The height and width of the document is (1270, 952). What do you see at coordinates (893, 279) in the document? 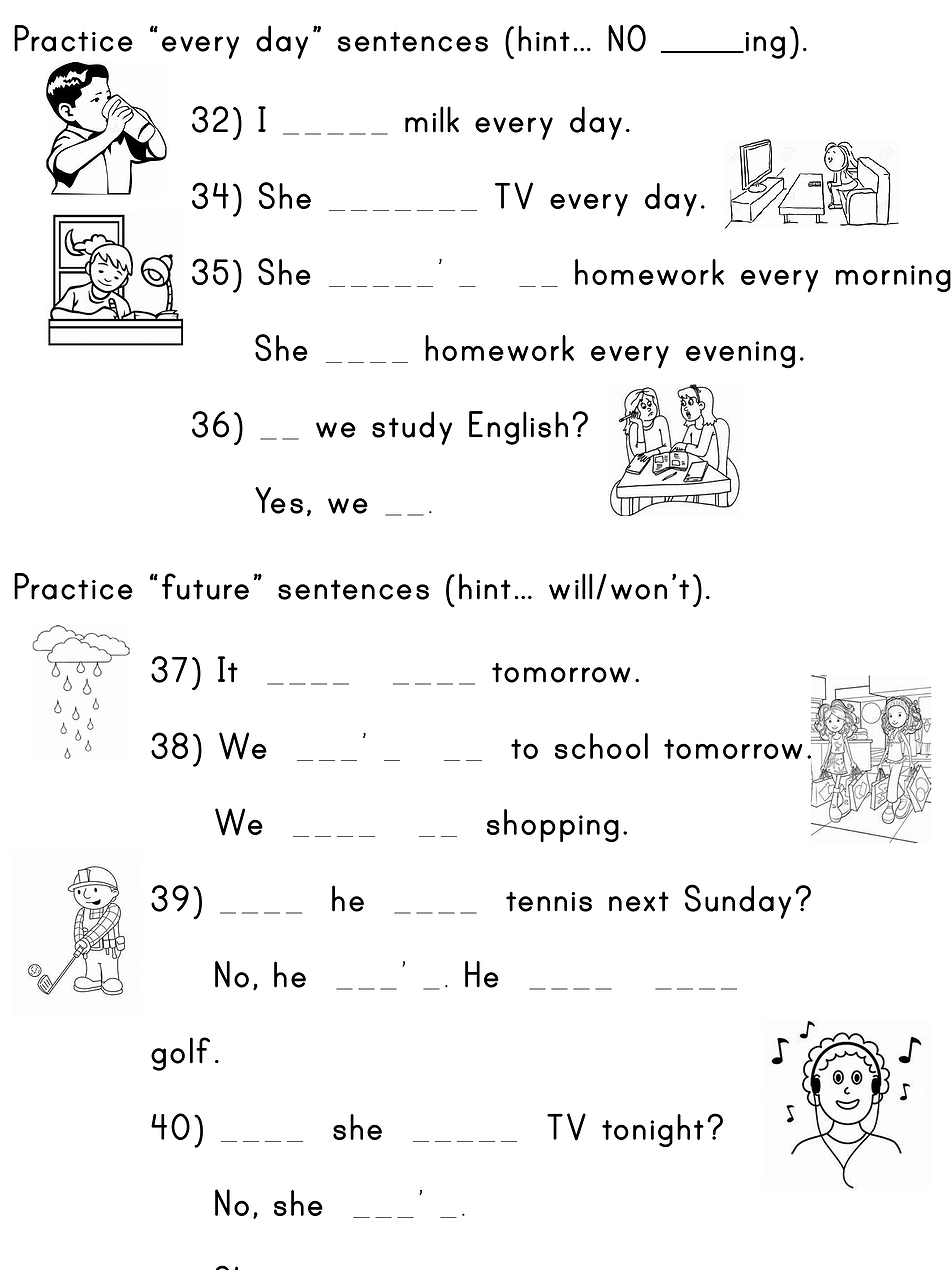
I see `morning` at bounding box center [893, 279].
